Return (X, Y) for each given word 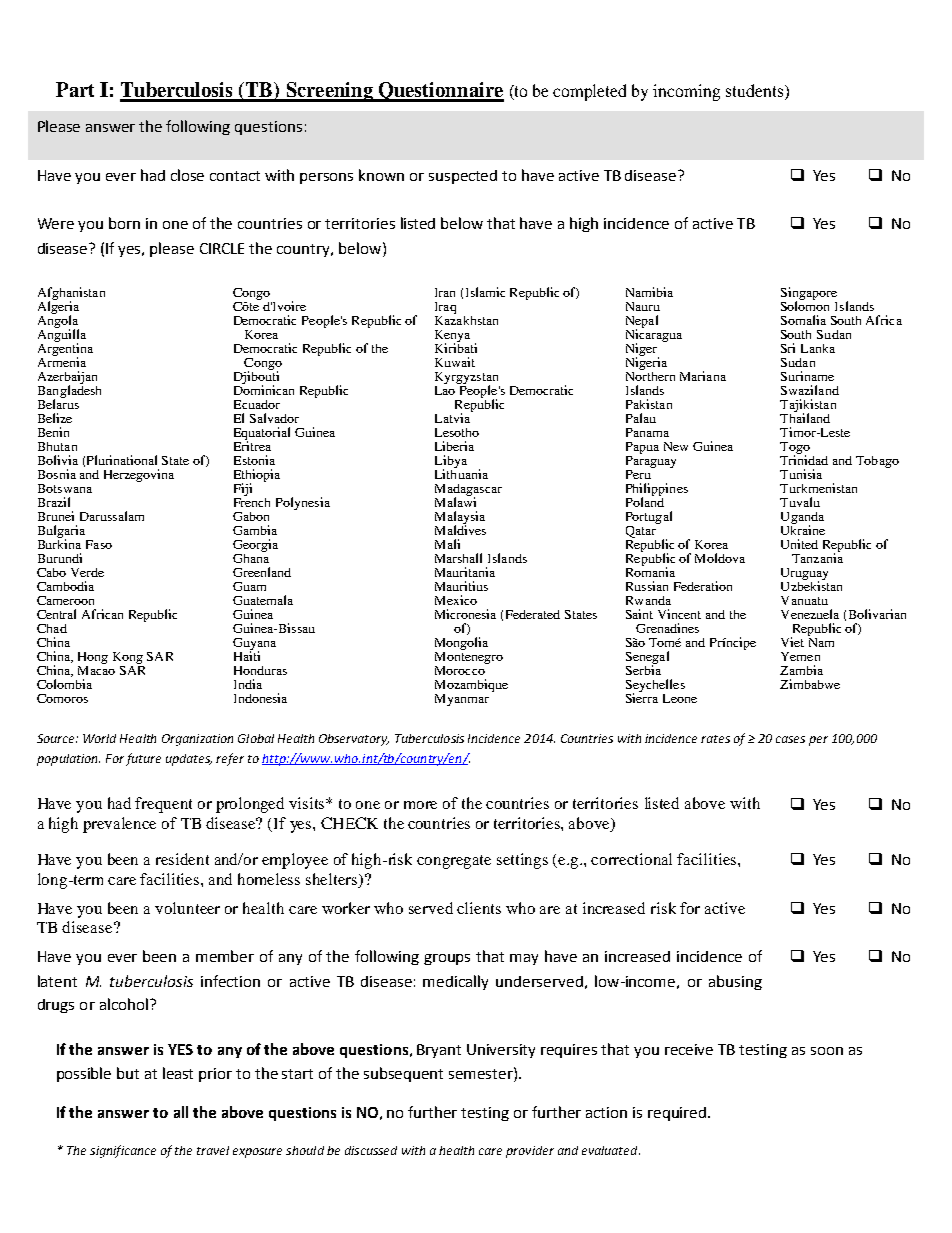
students (756, 92)
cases (790, 739)
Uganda (802, 519)
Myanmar (462, 700)
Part (75, 89)
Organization (197, 740)
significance (123, 1151)
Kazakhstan (466, 319)
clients (479, 908)
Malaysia (460, 519)
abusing (735, 982)
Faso (99, 544)
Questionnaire (440, 92)
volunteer (187, 908)
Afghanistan (71, 295)
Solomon (805, 305)
